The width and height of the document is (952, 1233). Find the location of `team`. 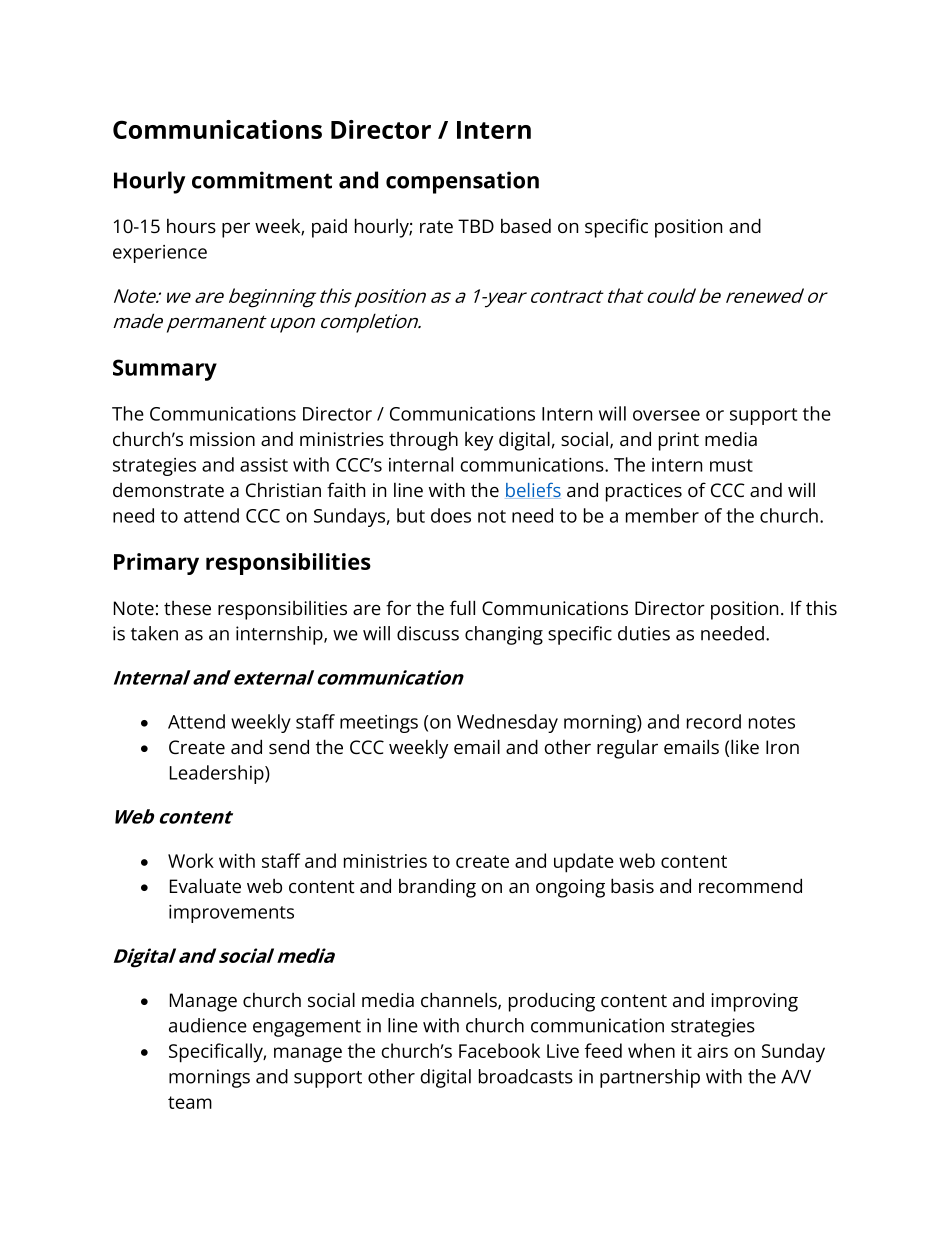

team is located at coordinates (190, 1102).
